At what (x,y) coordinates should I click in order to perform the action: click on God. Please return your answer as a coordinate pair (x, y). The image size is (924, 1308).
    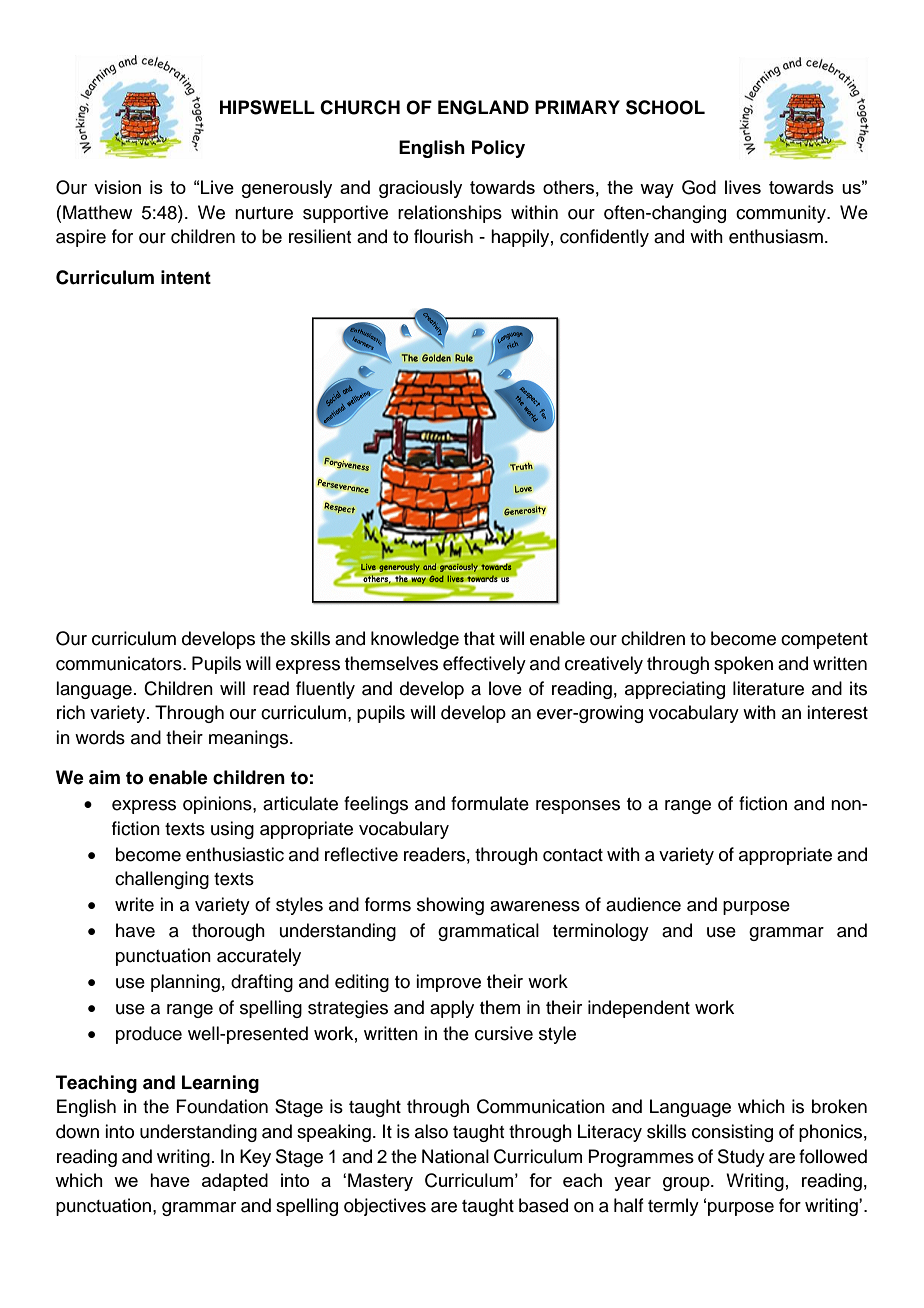
    Looking at the image, I should click on (699, 187).
